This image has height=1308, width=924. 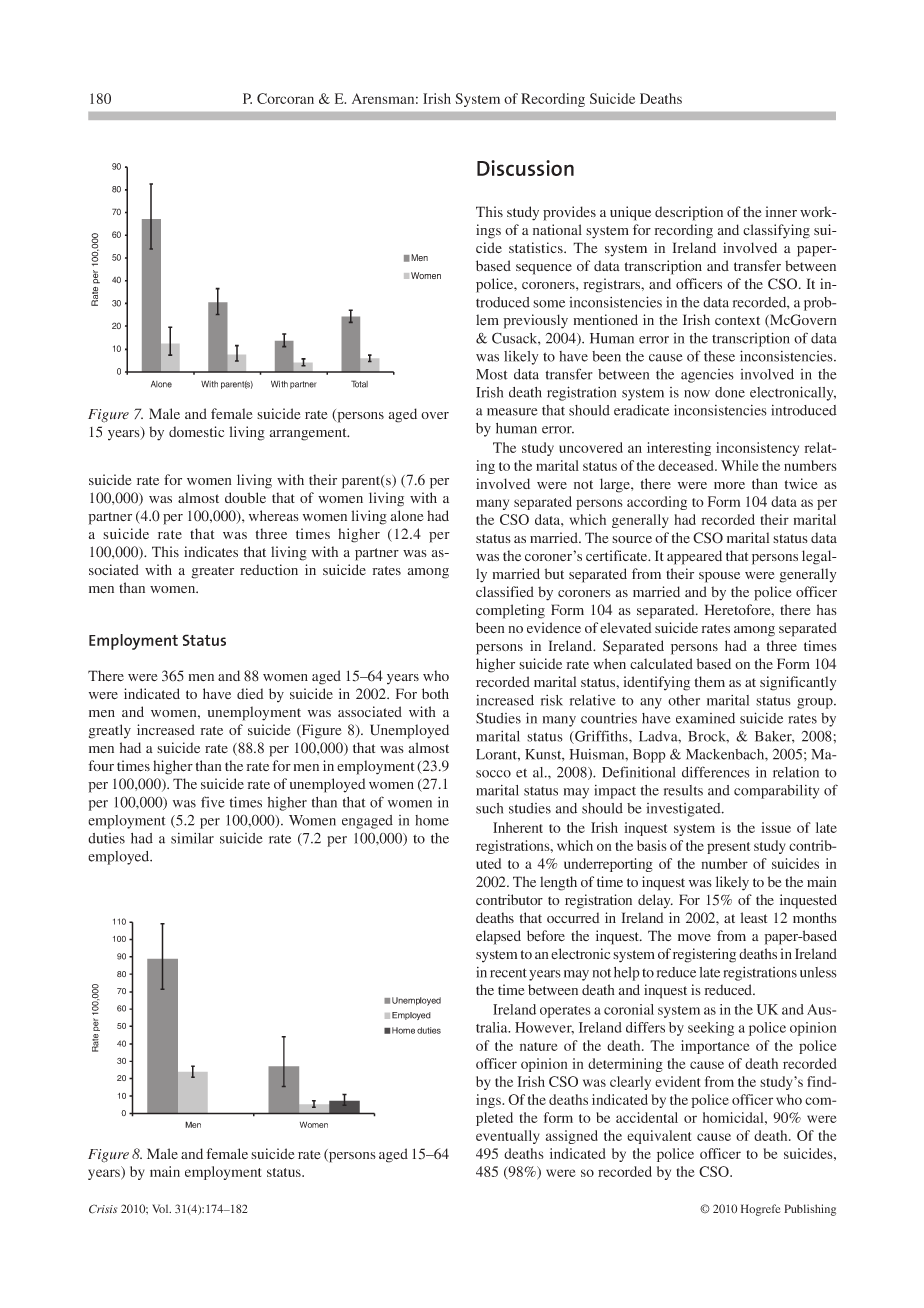 I want to click on both, so click(x=435, y=693).
